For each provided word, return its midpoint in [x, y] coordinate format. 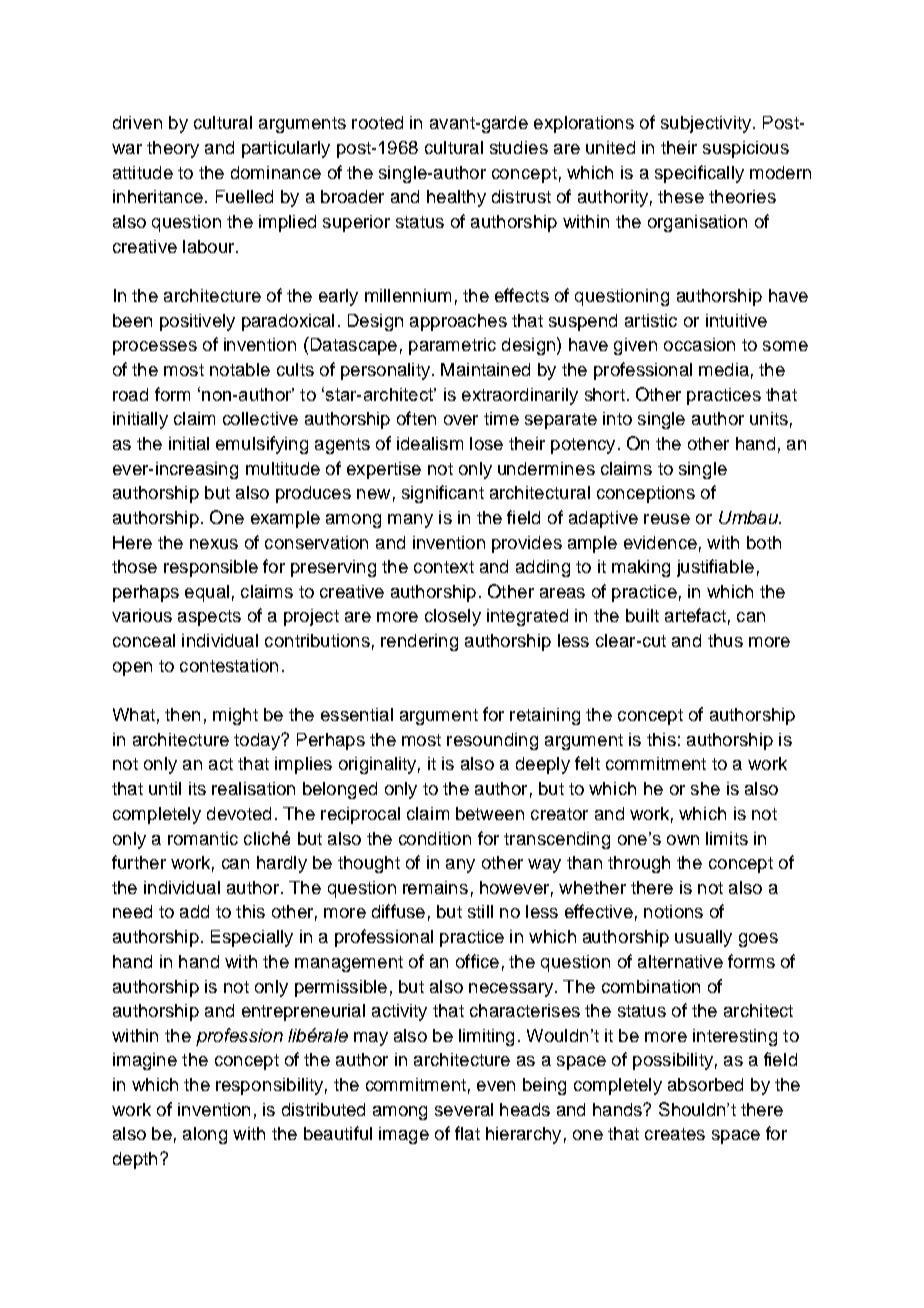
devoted [239, 813]
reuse [667, 519]
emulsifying [262, 445]
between [490, 813]
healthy [456, 198]
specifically [699, 174]
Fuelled [244, 196]
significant [443, 494]
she [705, 788]
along [205, 1135]
